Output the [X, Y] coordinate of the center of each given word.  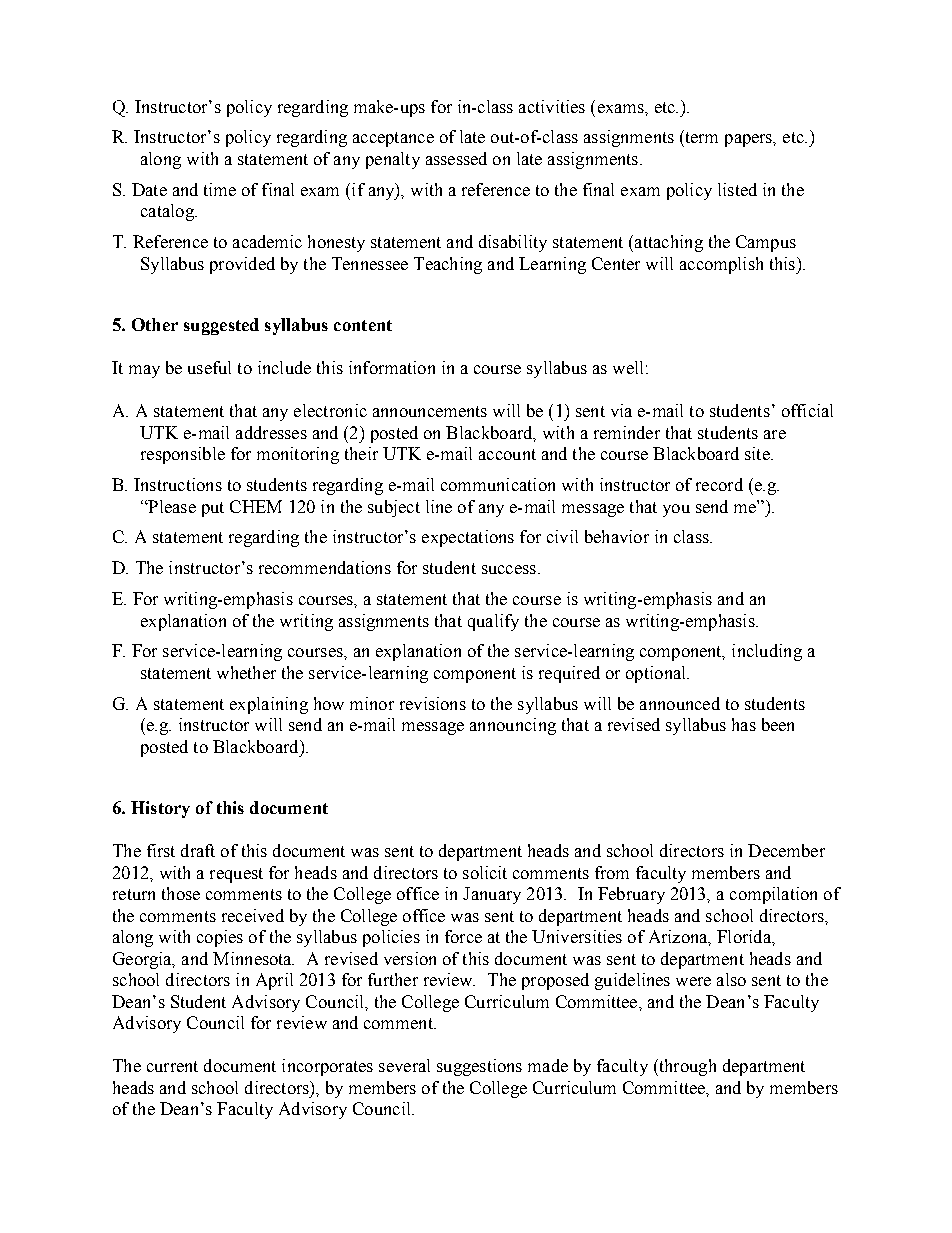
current [172, 1066]
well [628, 367]
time [220, 189]
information [392, 367]
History [160, 809]
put [213, 509]
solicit [485, 872]
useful [209, 367]
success [509, 569]
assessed [456, 158]
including [767, 652]
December [786, 850]
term [700, 136]
